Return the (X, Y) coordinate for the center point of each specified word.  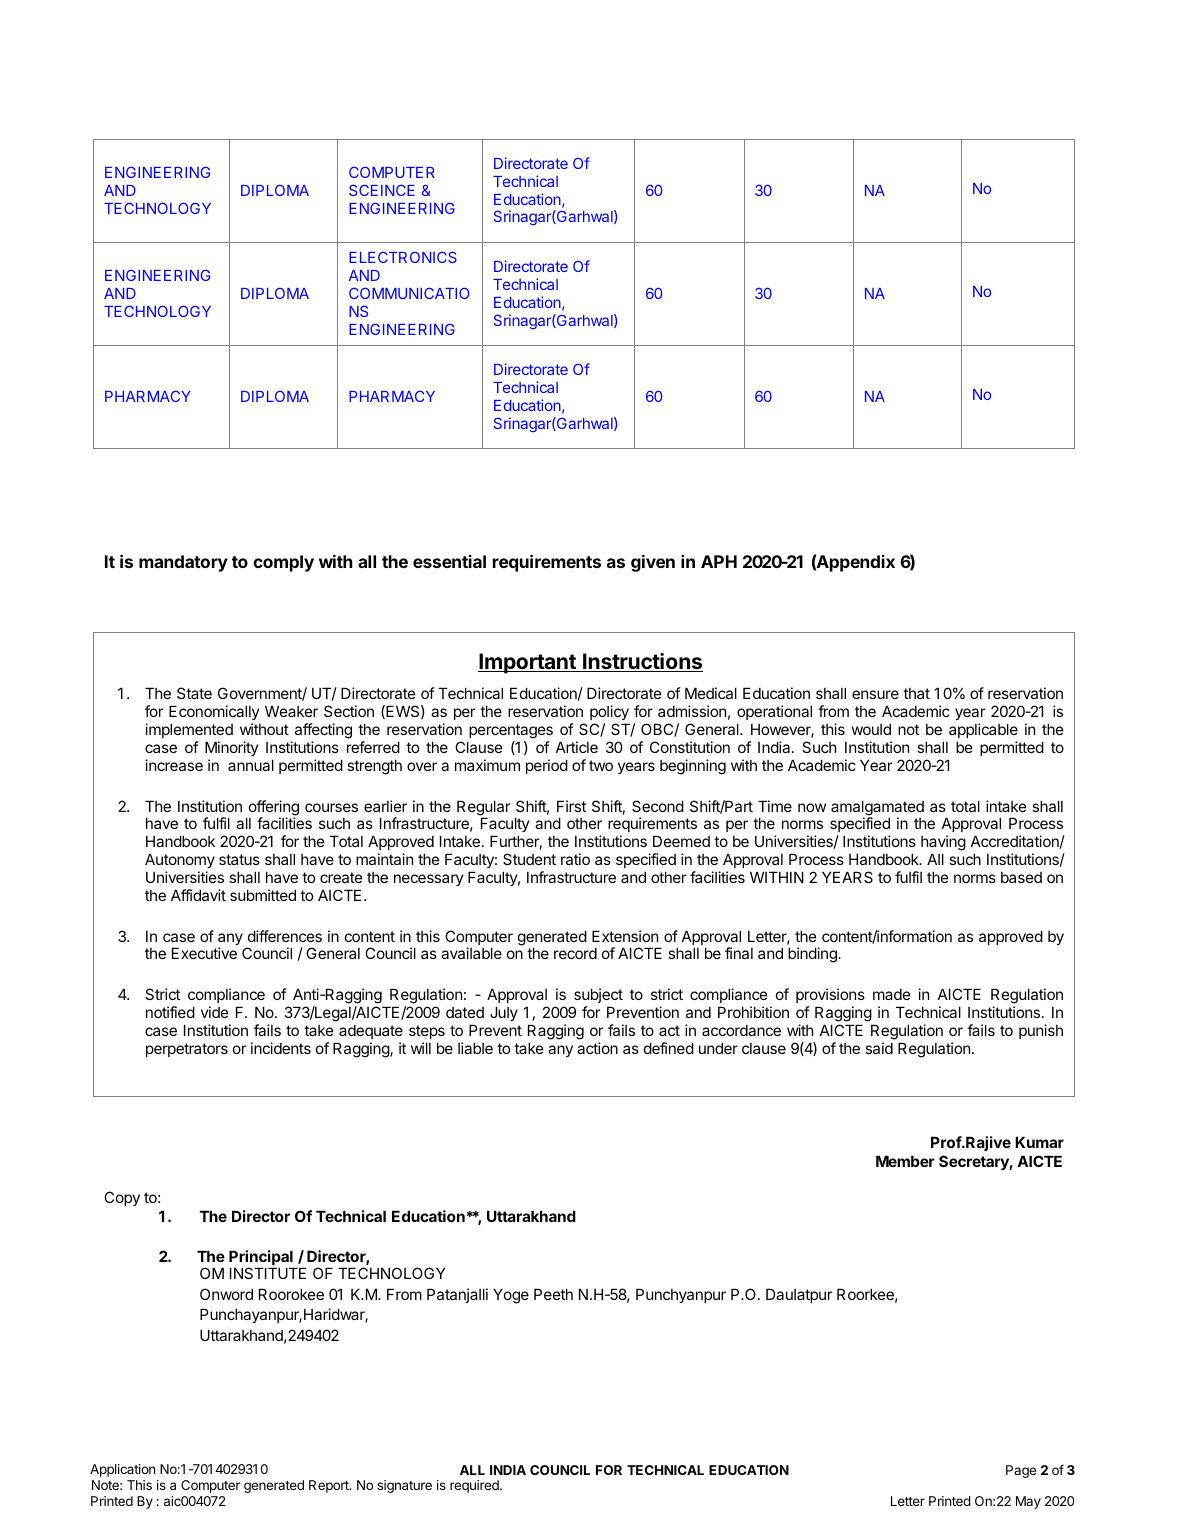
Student (529, 859)
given (653, 563)
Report (330, 1486)
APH (719, 561)
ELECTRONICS (403, 257)
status (239, 859)
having (943, 844)
